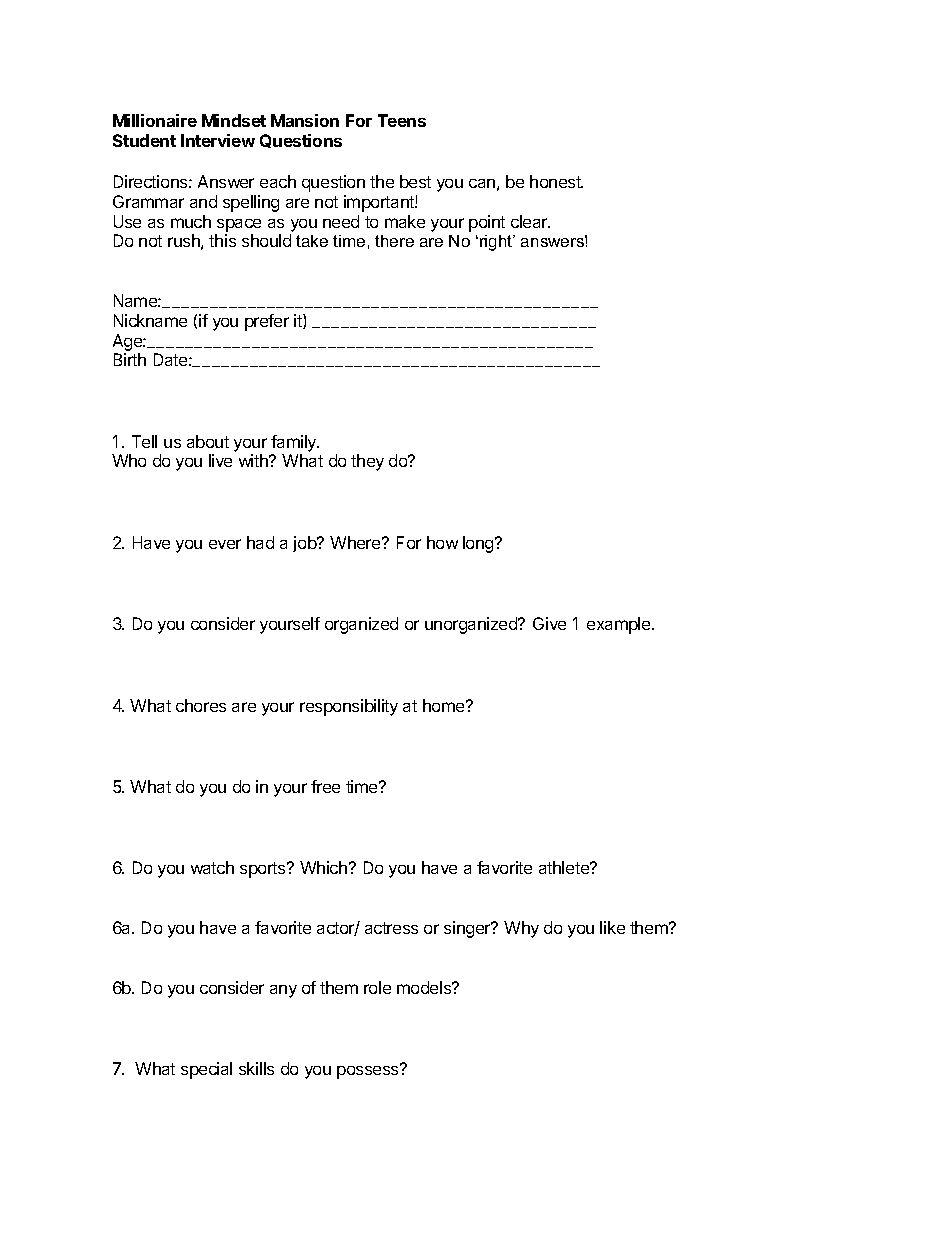 Image resolution: width=952 pixels, height=1233 pixels. Describe the element at coordinates (206, 1070) in the document. I see `special` at that location.
